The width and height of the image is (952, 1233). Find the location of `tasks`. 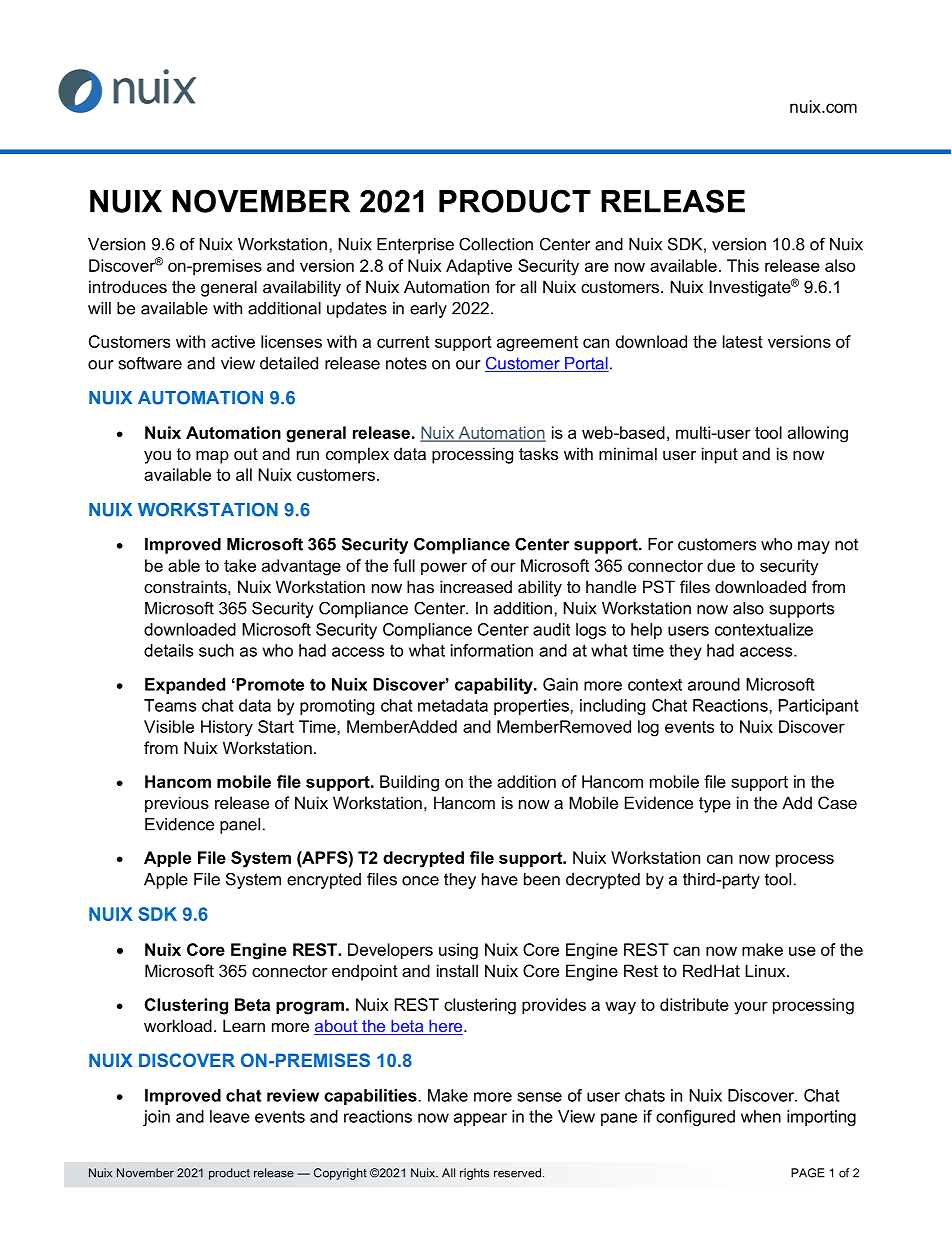

tasks is located at coordinates (538, 453).
